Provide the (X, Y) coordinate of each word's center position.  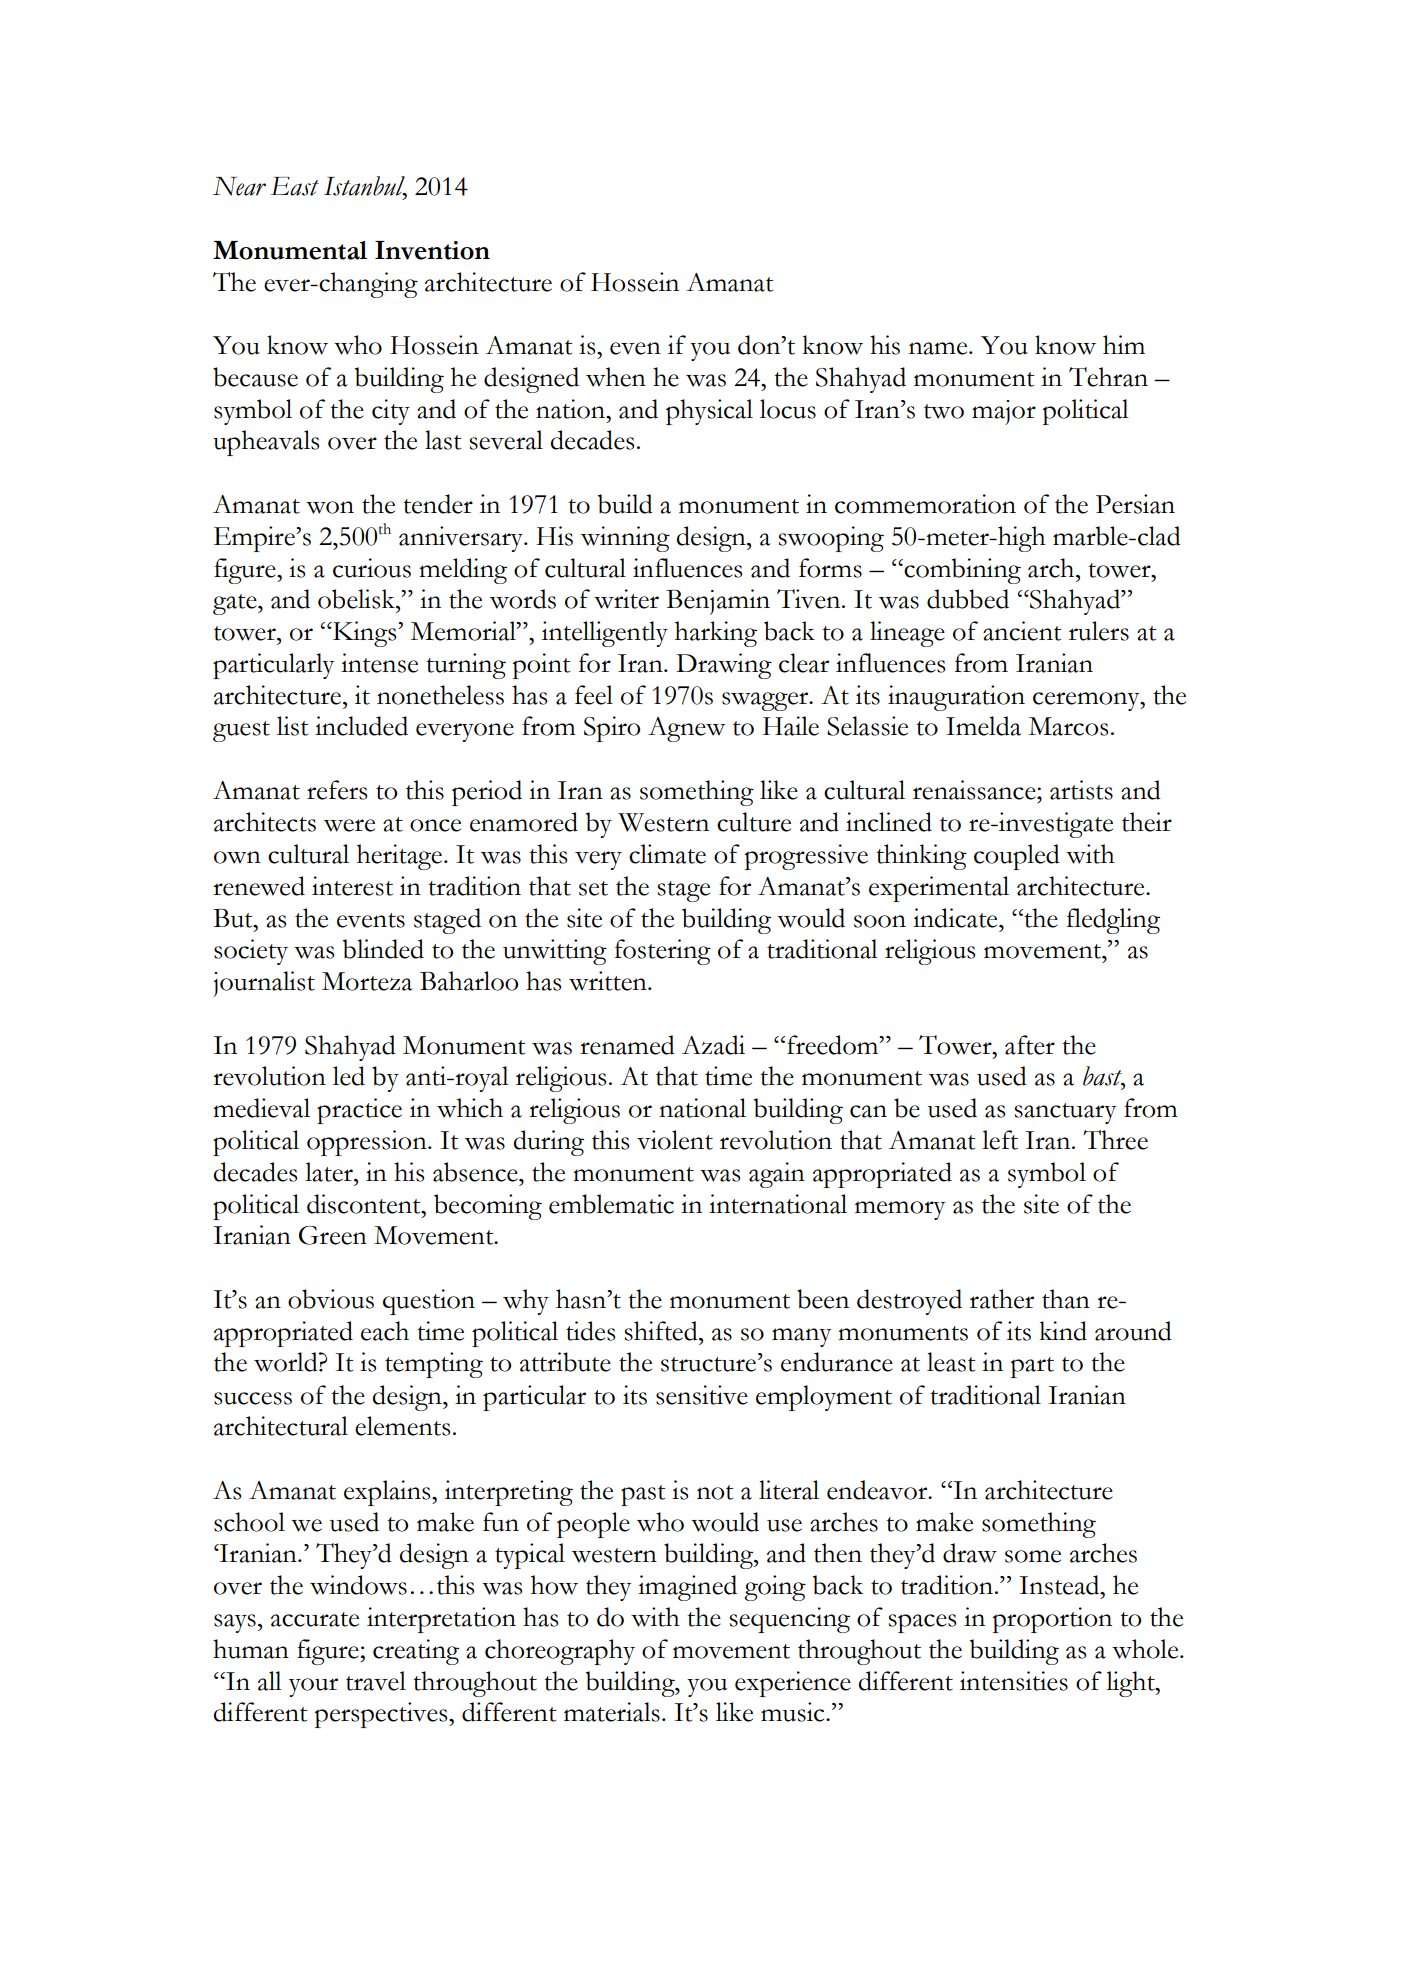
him (1124, 344)
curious (372, 568)
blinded (383, 949)
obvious (331, 1299)
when (616, 377)
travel (376, 1681)
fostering (663, 952)
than (1066, 1299)
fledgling (1113, 921)
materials (612, 1712)
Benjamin (718, 602)
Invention (432, 250)
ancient (1022, 631)
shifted (662, 1331)
